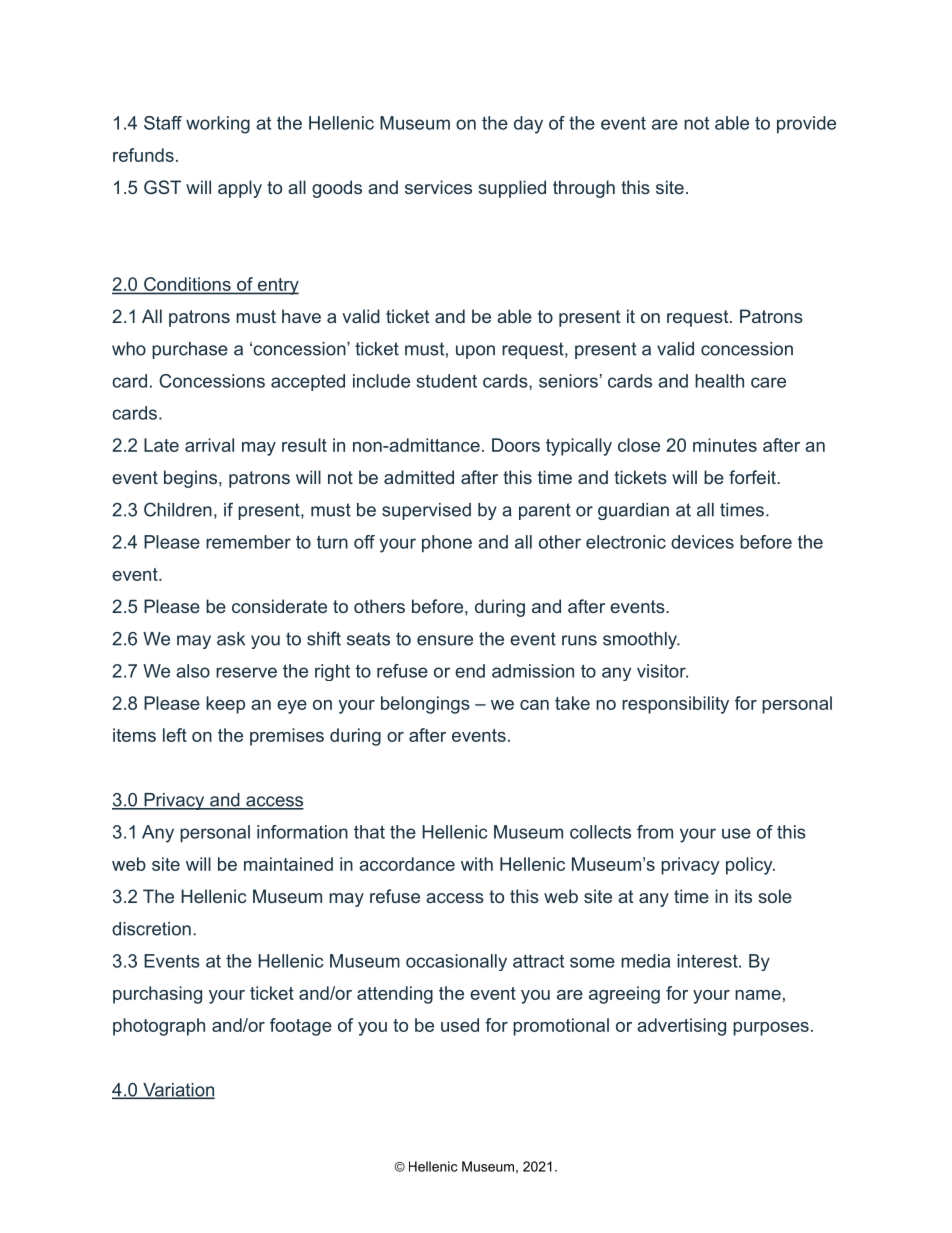 This screenshot has width=952, height=1233. What do you see at coordinates (231, 639) in the screenshot?
I see `ask` at bounding box center [231, 639].
